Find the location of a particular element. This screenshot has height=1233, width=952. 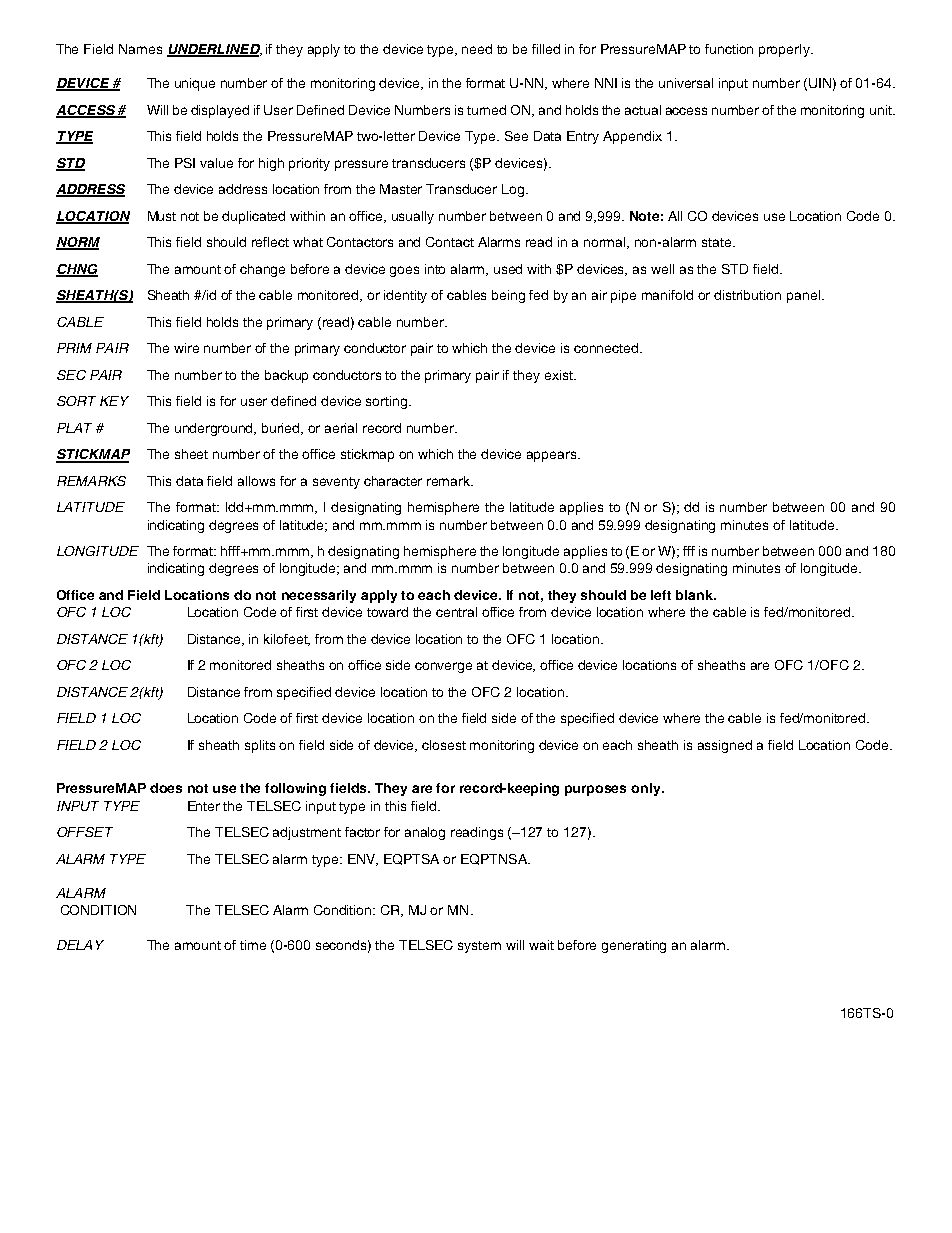

blank is located at coordinates (695, 595).
